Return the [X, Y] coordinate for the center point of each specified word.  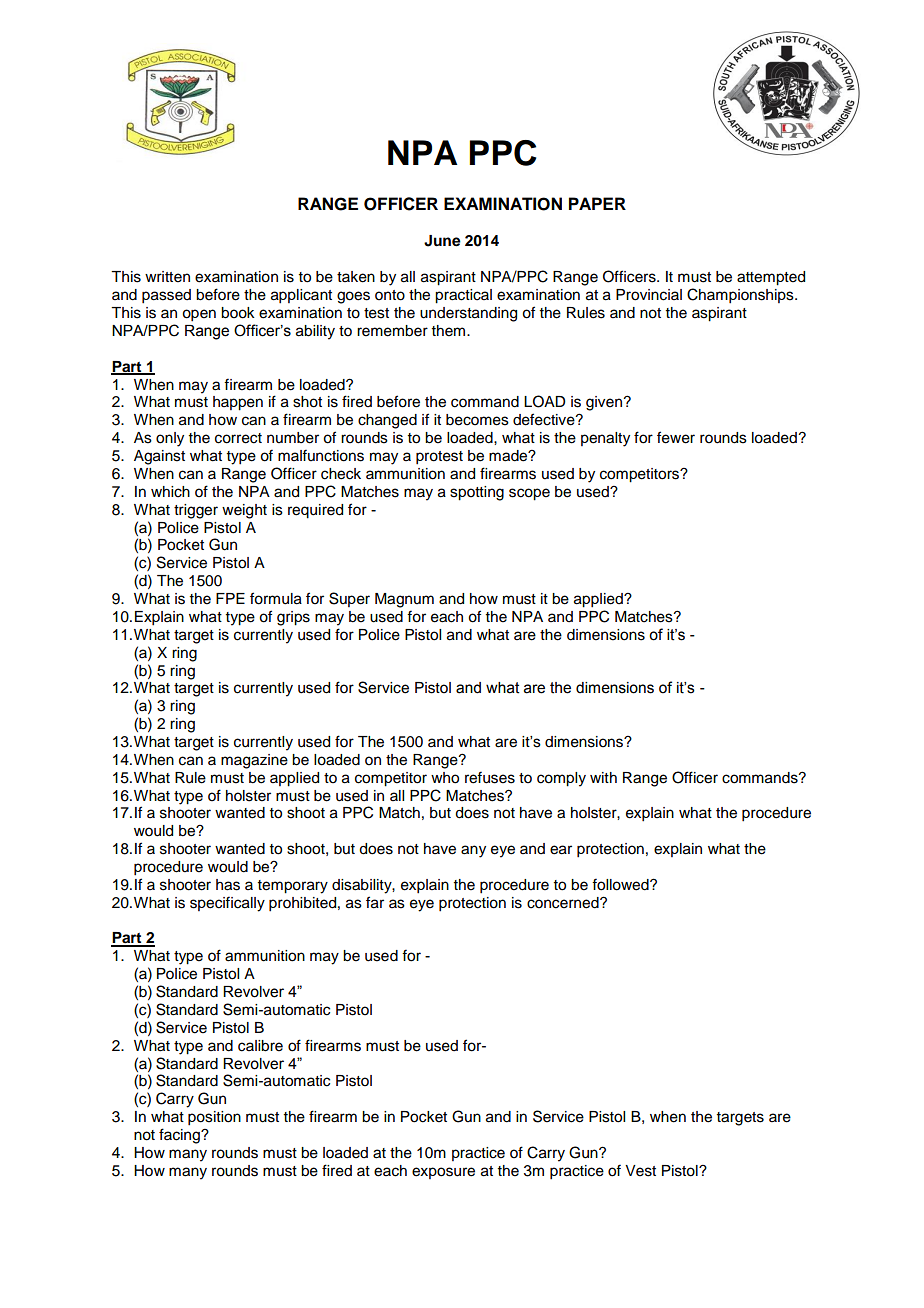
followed [621, 884]
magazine [254, 761]
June [442, 241]
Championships [741, 296]
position [214, 1118]
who [445, 778]
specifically [227, 904]
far [375, 902]
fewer [676, 437]
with [603, 777]
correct [238, 438]
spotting [477, 493]
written [167, 277]
